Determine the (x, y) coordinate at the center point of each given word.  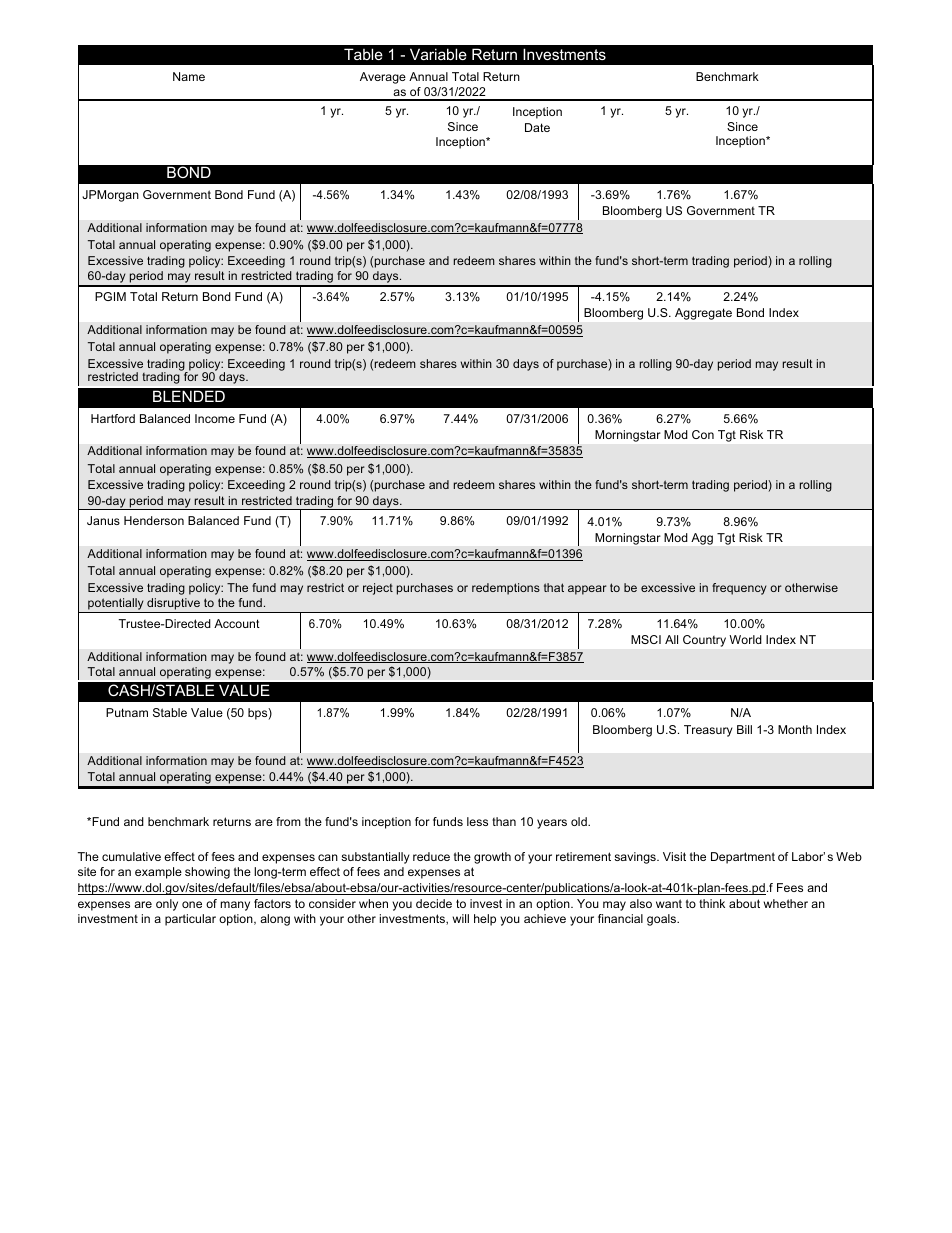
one (192, 904)
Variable (438, 54)
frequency (739, 589)
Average (383, 78)
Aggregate (703, 314)
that (554, 587)
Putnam (127, 712)
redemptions (506, 589)
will (460, 918)
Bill (744, 729)
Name (189, 76)
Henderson (154, 520)
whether (785, 903)
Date (537, 127)
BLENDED (189, 396)
